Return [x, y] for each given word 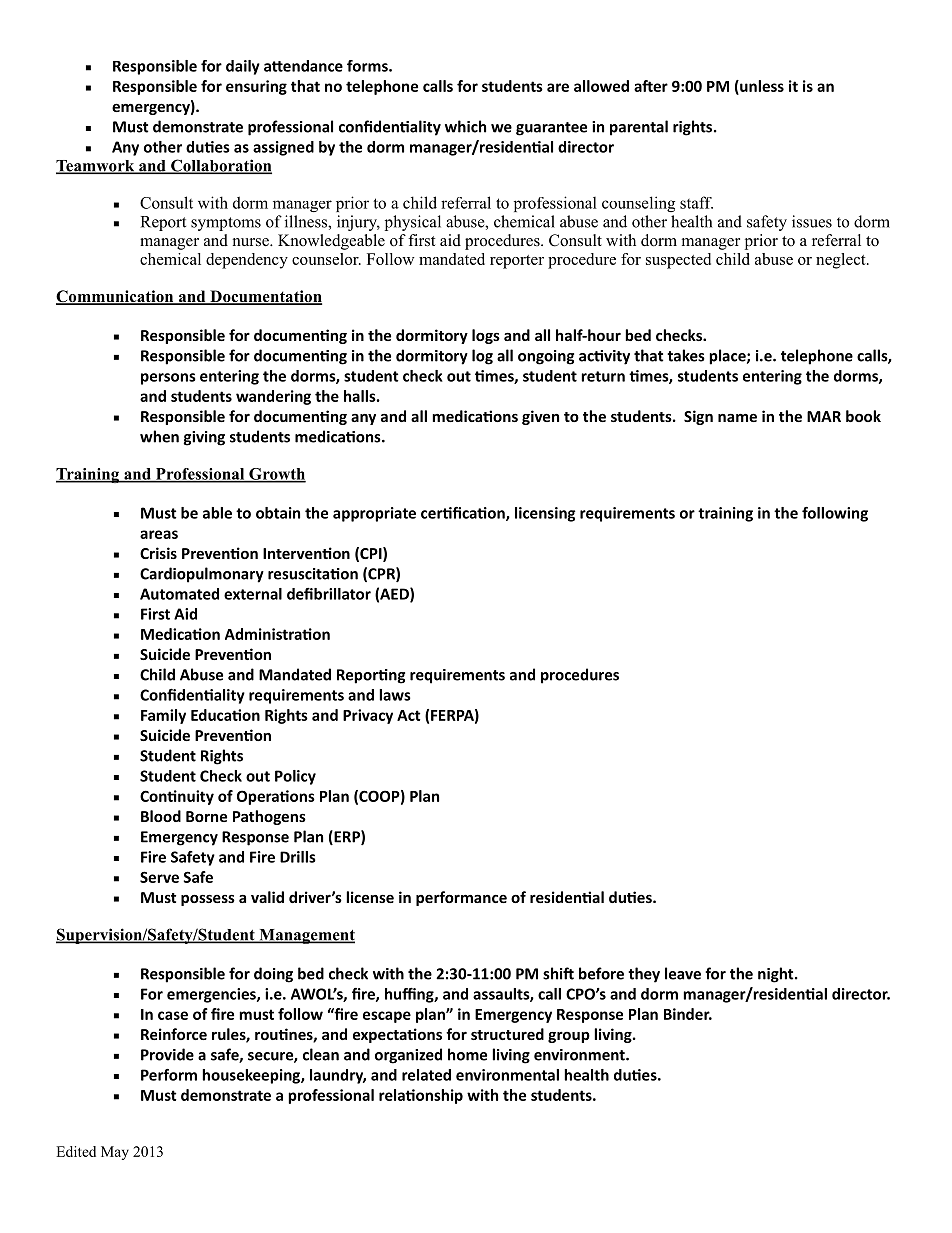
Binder [688, 1014]
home [467, 1054]
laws [395, 695]
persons [168, 379]
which [465, 126]
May [115, 1153]
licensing [545, 514]
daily [243, 67]
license [370, 897]
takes [686, 355]
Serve [159, 877]
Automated [179, 594]
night [777, 975]
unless [761, 87]
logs [486, 336]
